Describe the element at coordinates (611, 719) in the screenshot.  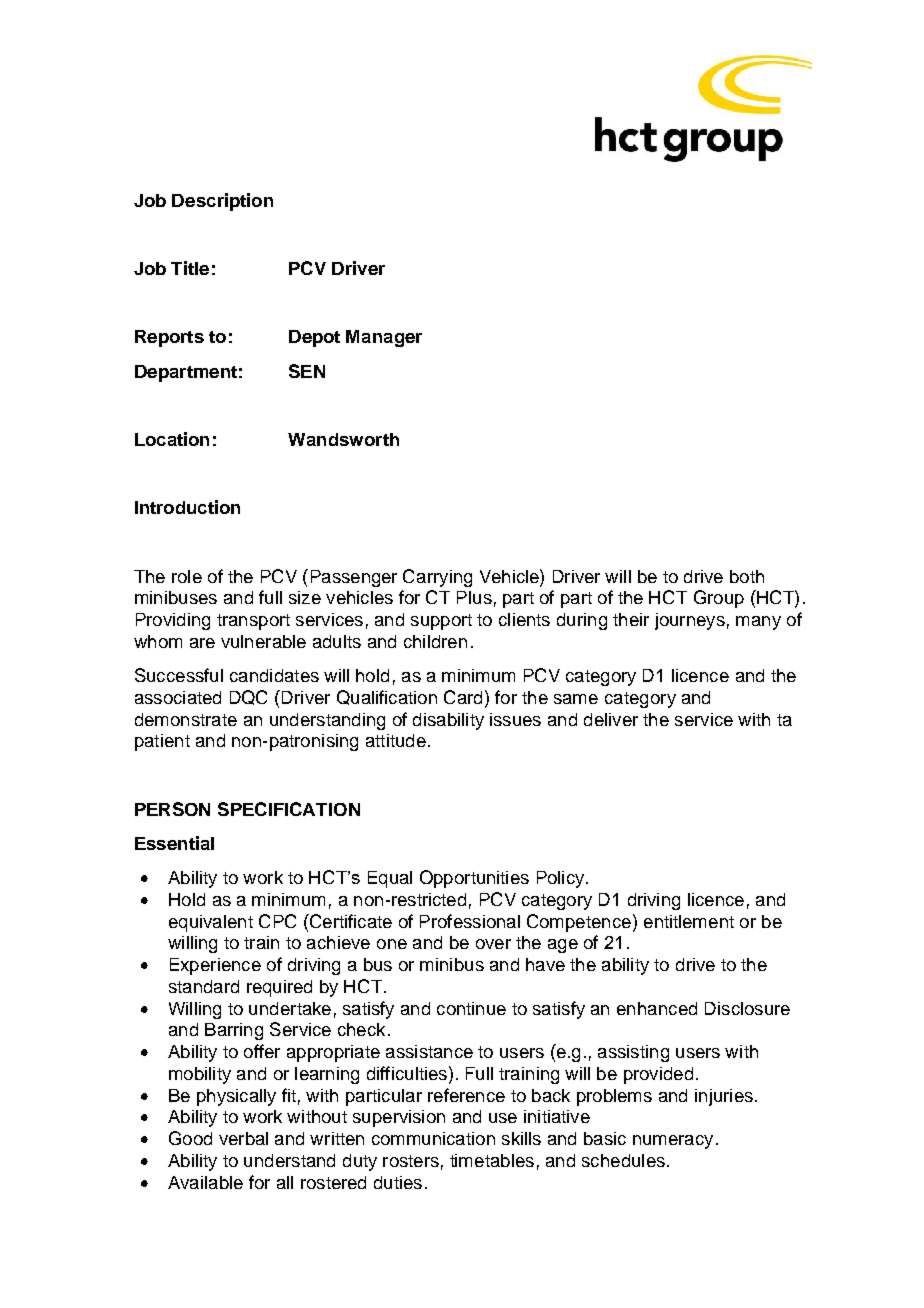
I see `deliver` at that location.
